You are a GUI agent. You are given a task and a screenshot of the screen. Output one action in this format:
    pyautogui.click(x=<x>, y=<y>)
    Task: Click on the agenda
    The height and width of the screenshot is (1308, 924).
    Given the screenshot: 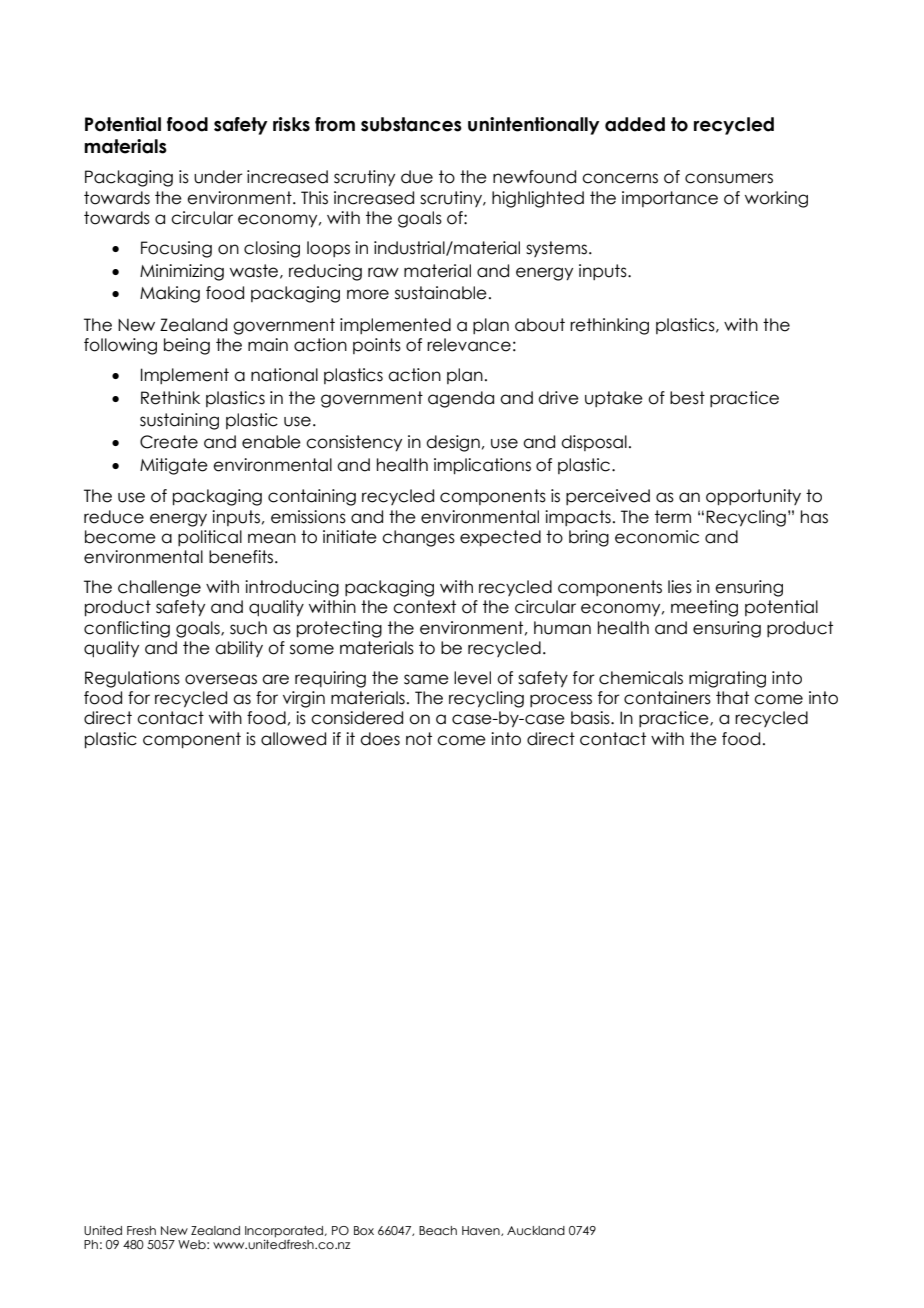 What is the action you would take?
    pyautogui.click(x=461, y=399)
